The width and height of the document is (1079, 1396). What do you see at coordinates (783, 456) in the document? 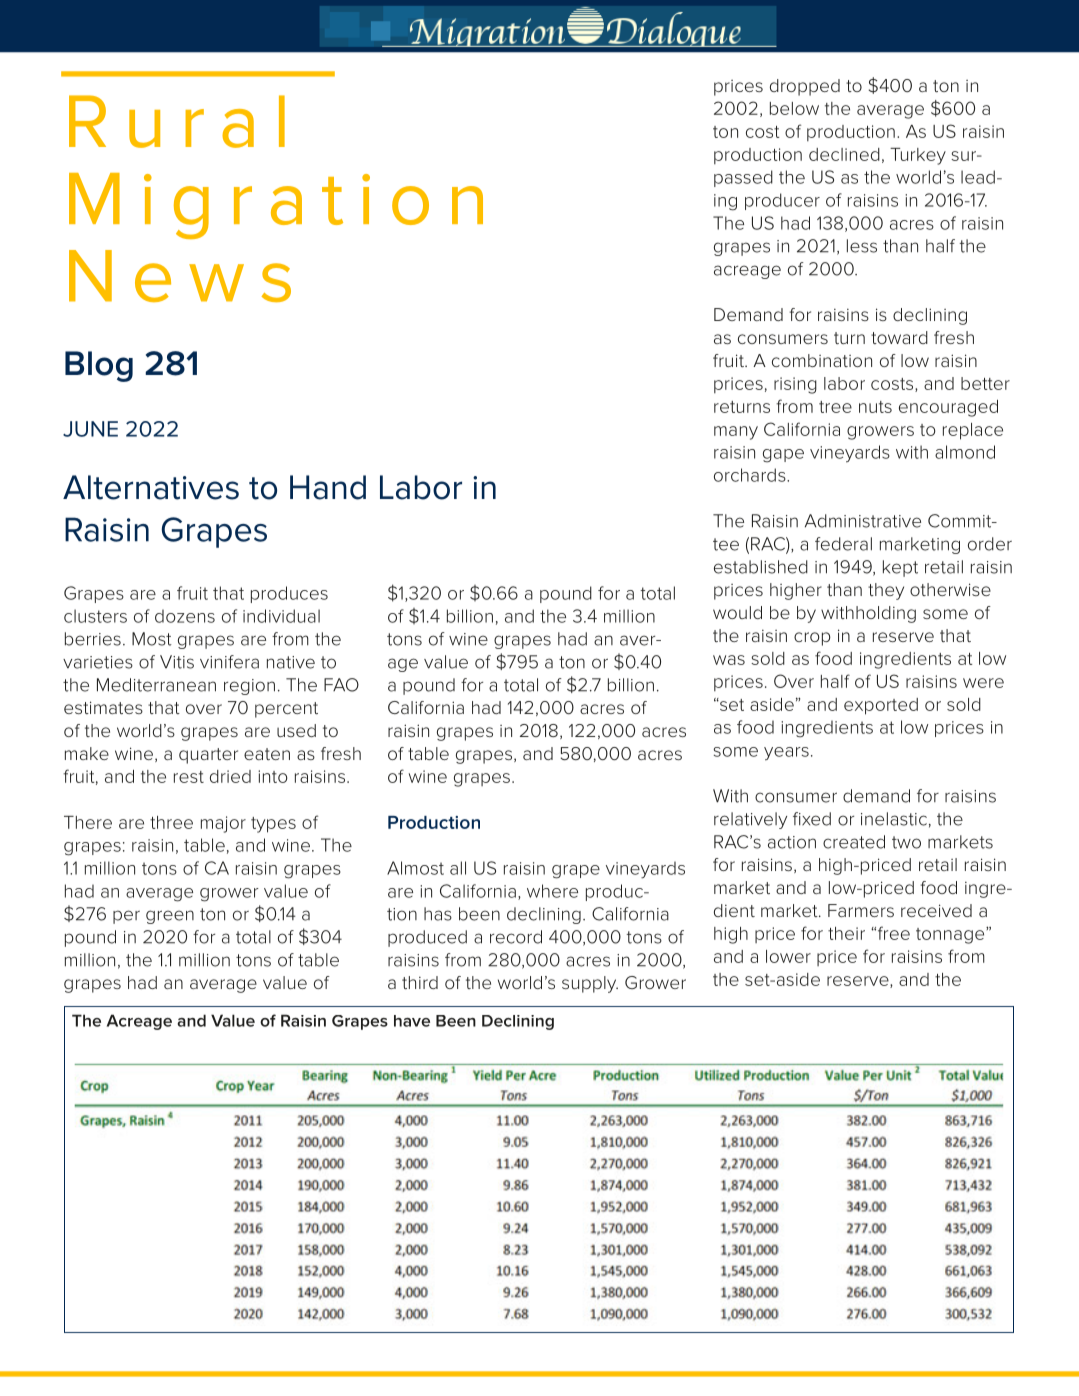
I see `gape` at bounding box center [783, 456].
